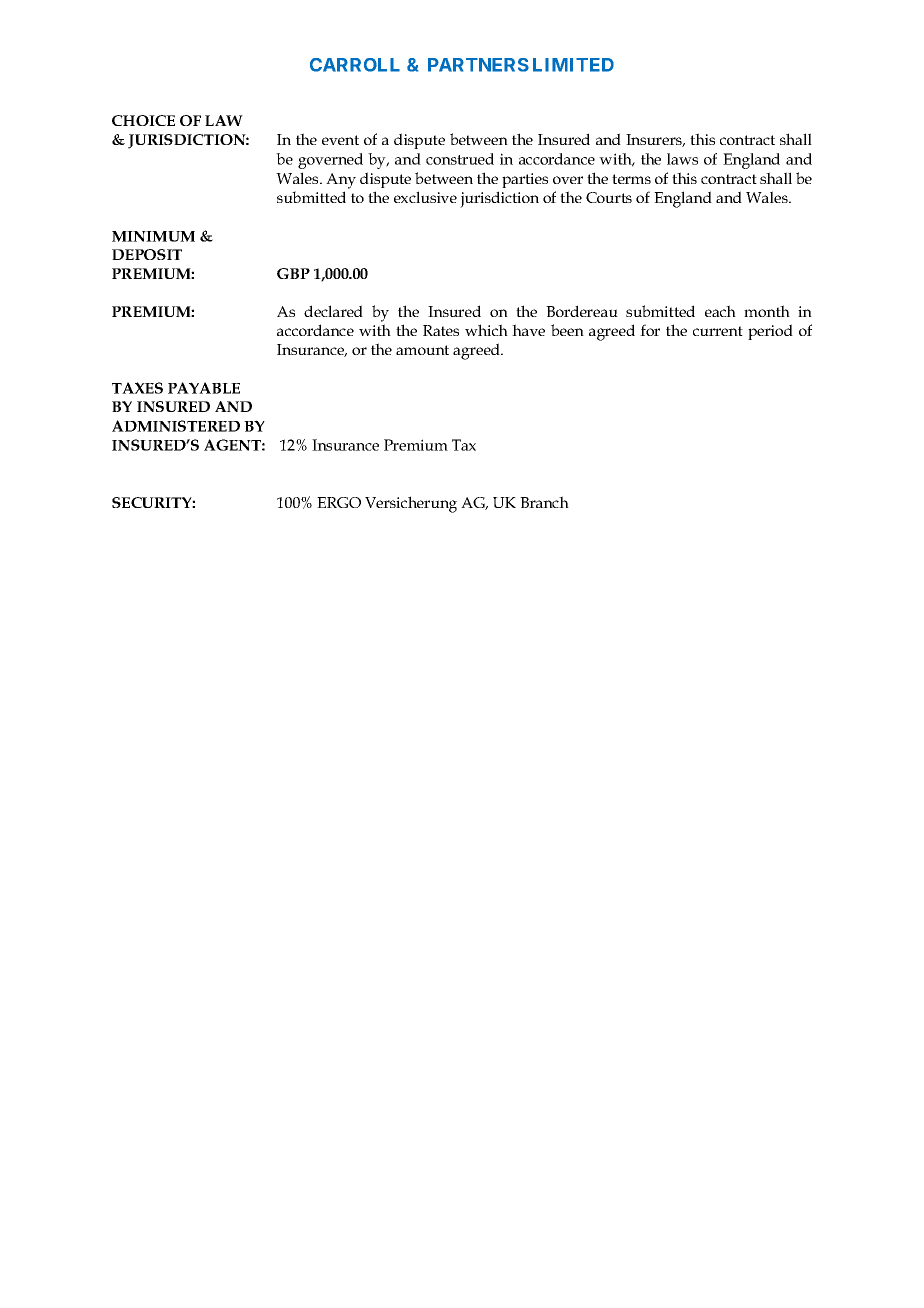  Describe the element at coordinates (339, 502) in the screenshot. I see `ERGO` at that location.
